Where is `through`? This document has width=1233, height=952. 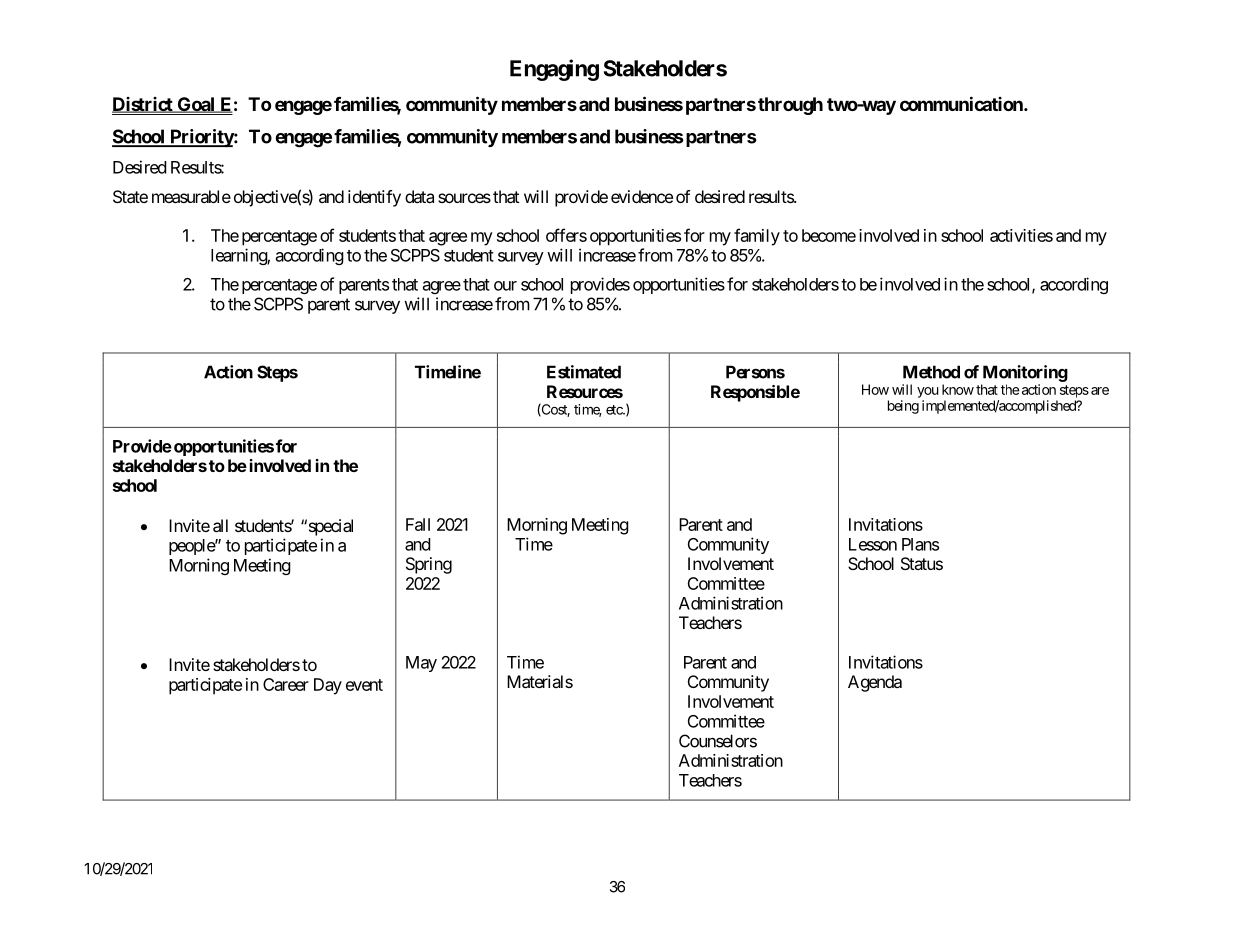 through is located at coordinates (790, 106).
